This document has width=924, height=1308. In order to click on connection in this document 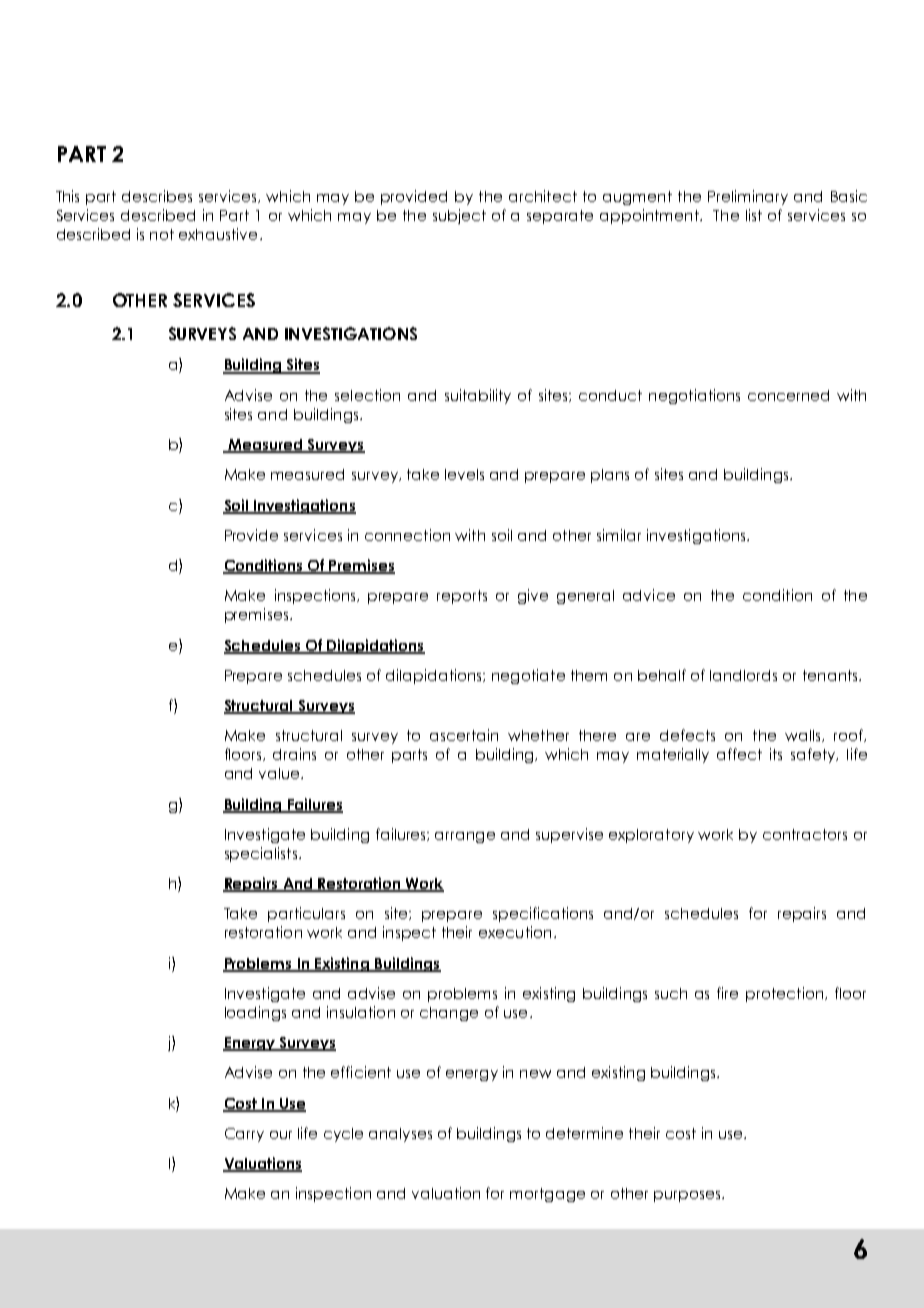, I will do `click(407, 535)`.
